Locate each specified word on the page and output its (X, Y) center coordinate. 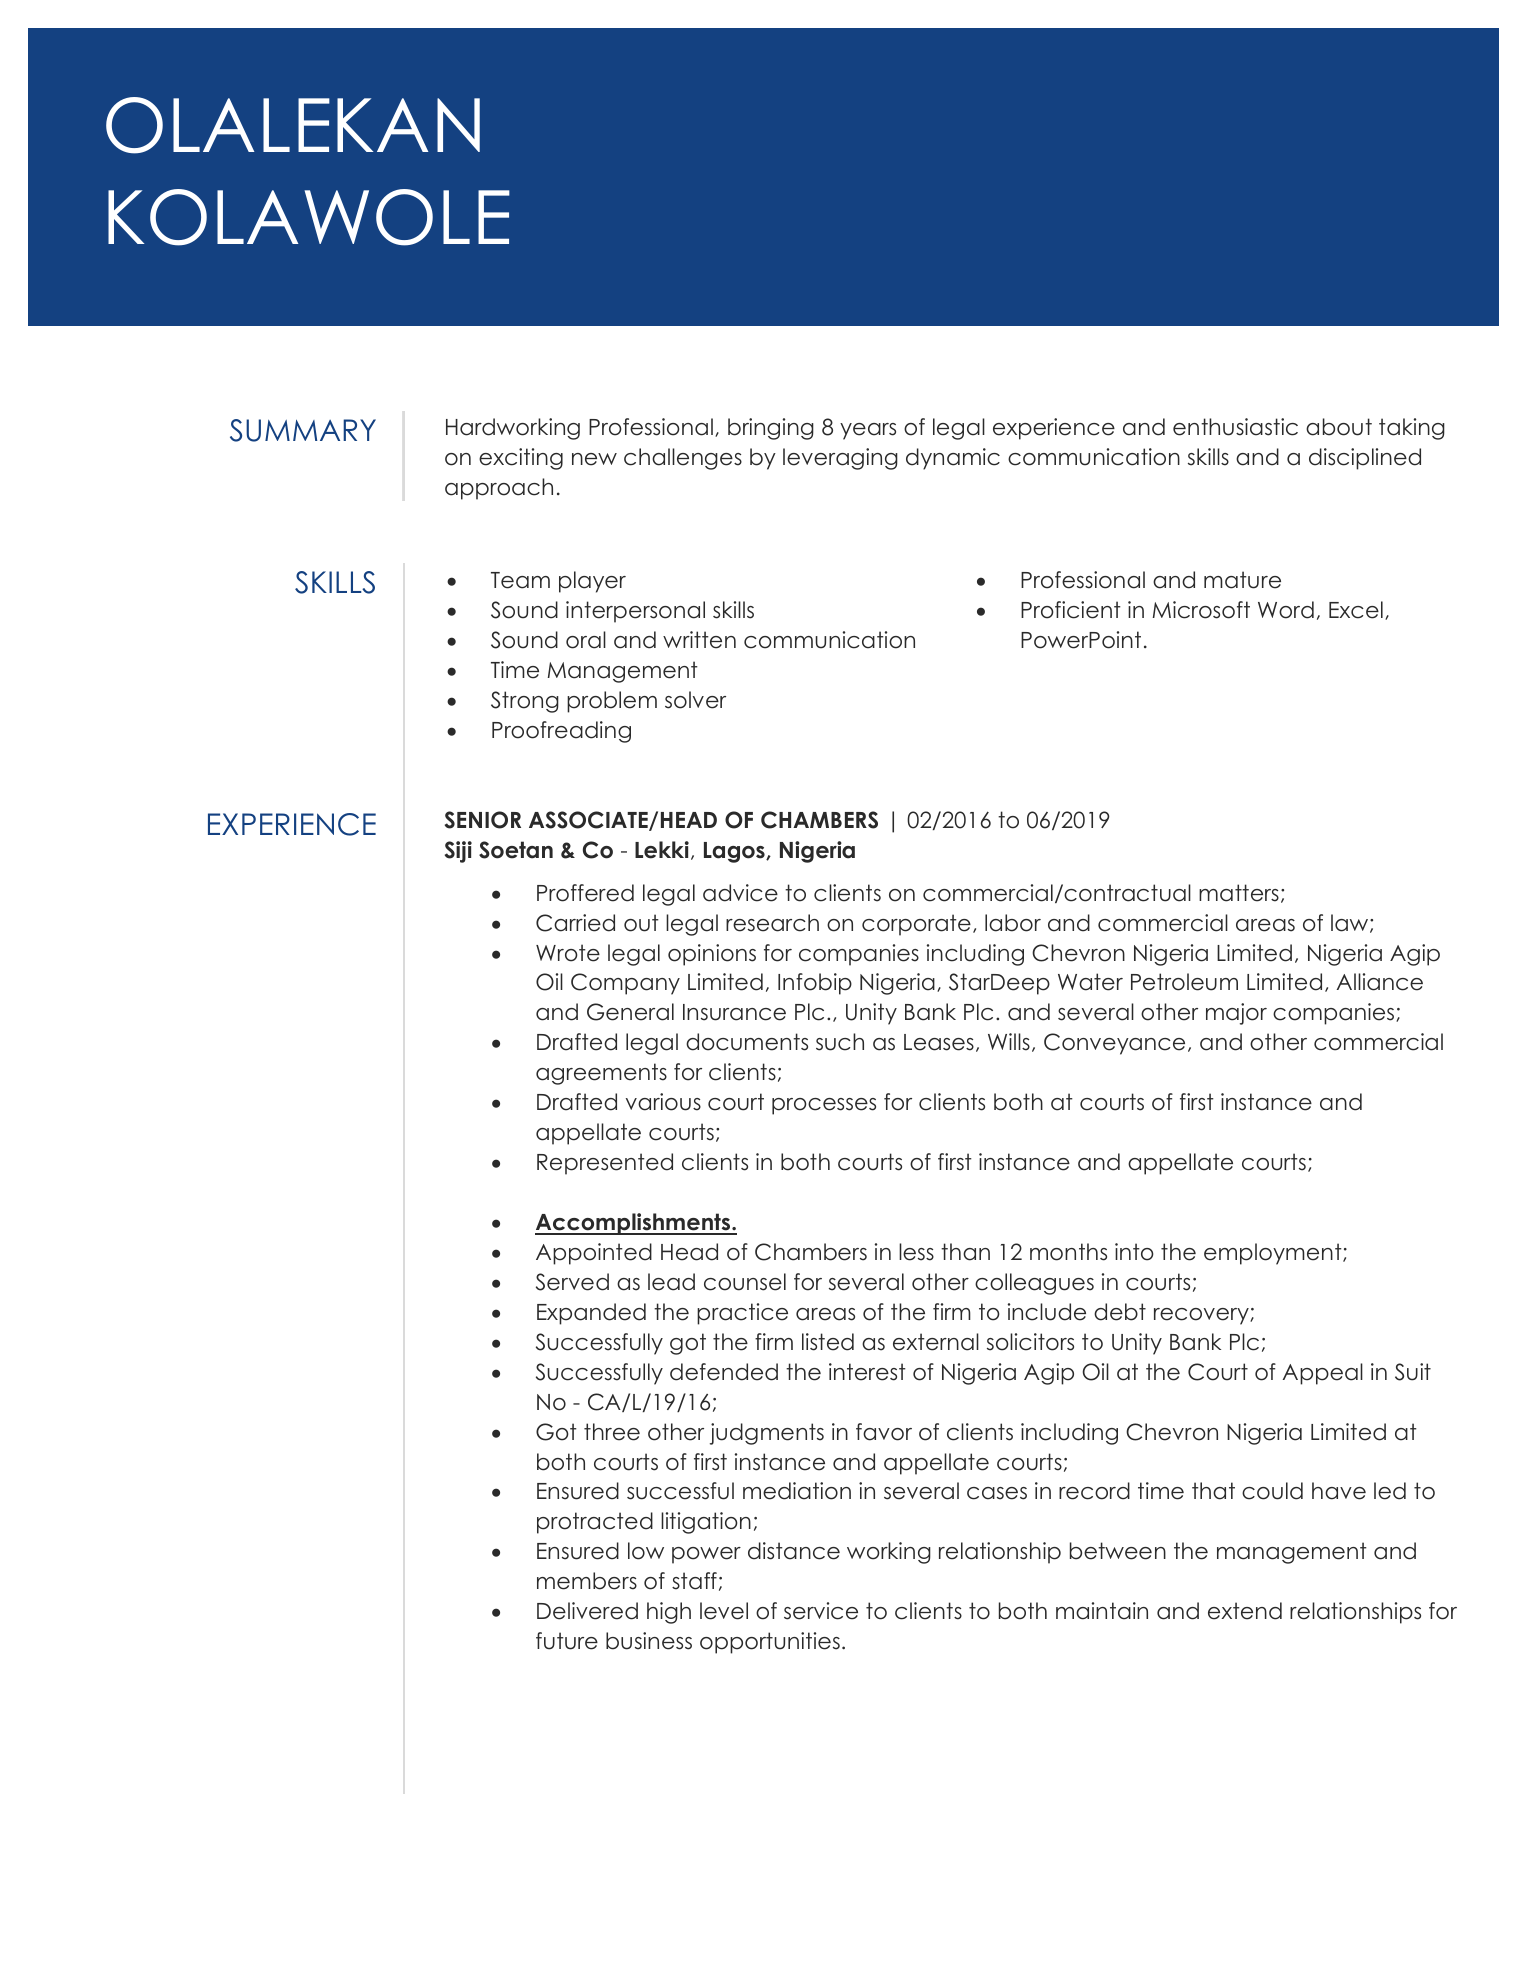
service (821, 1611)
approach (499, 489)
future (567, 1641)
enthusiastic (1235, 427)
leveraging (840, 459)
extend (1245, 1611)
